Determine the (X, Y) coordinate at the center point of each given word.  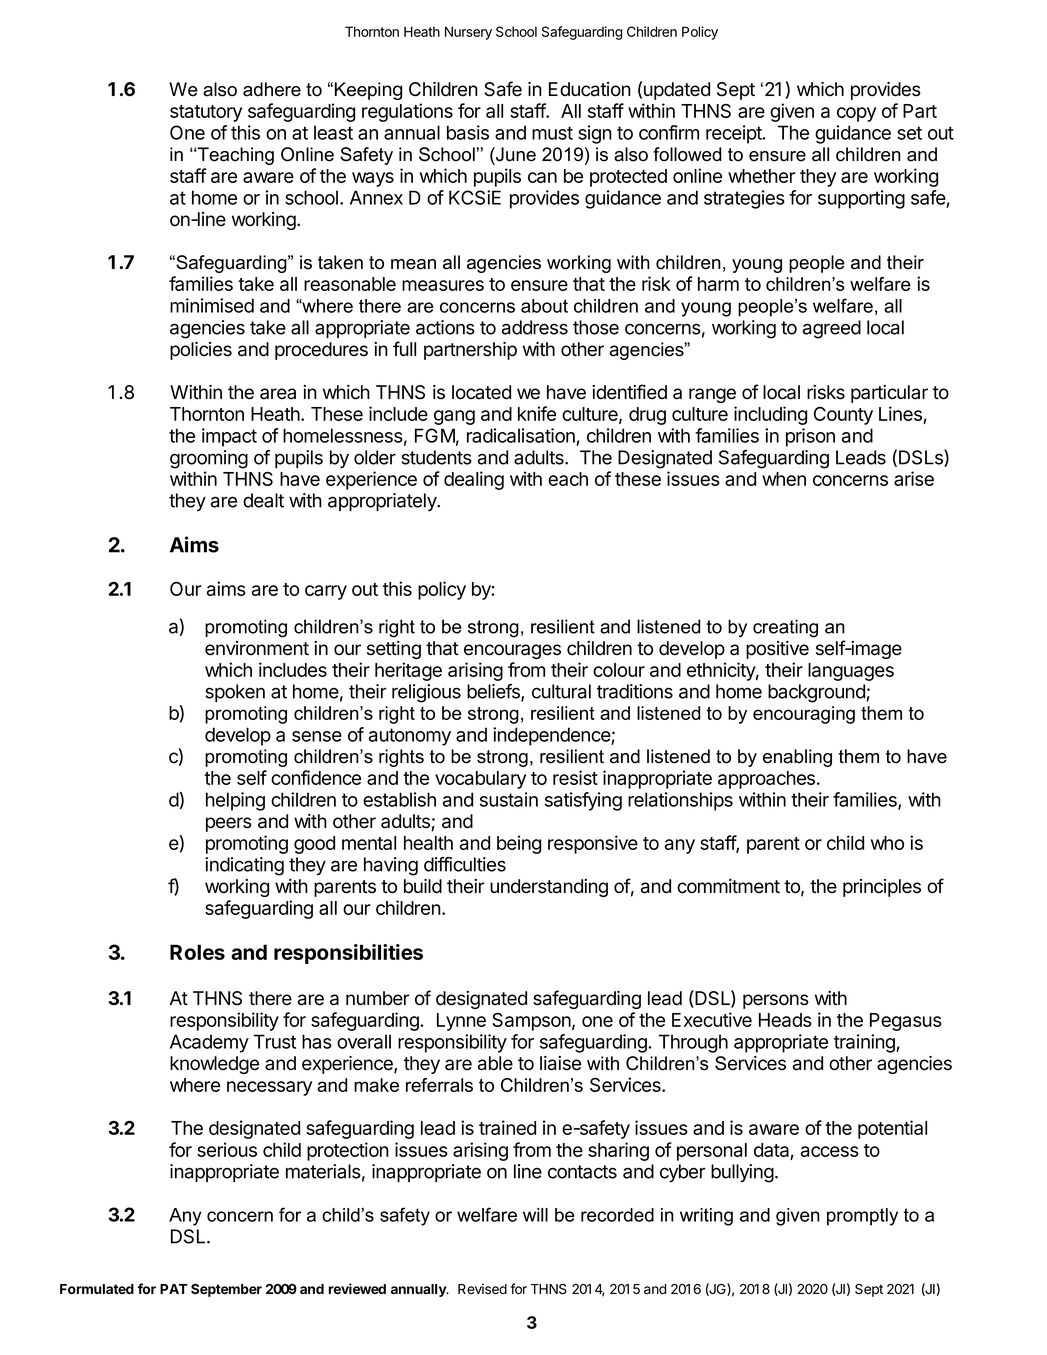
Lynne (461, 1022)
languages (851, 672)
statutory (206, 113)
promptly (862, 1217)
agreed (832, 329)
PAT (174, 1289)
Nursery (468, 33)
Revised (482, 1289)
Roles (197, 952)
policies (201, 351)
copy (856, 114)
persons (776, 1001)
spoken (235, 693)
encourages (512, 651)
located (481, 392)
